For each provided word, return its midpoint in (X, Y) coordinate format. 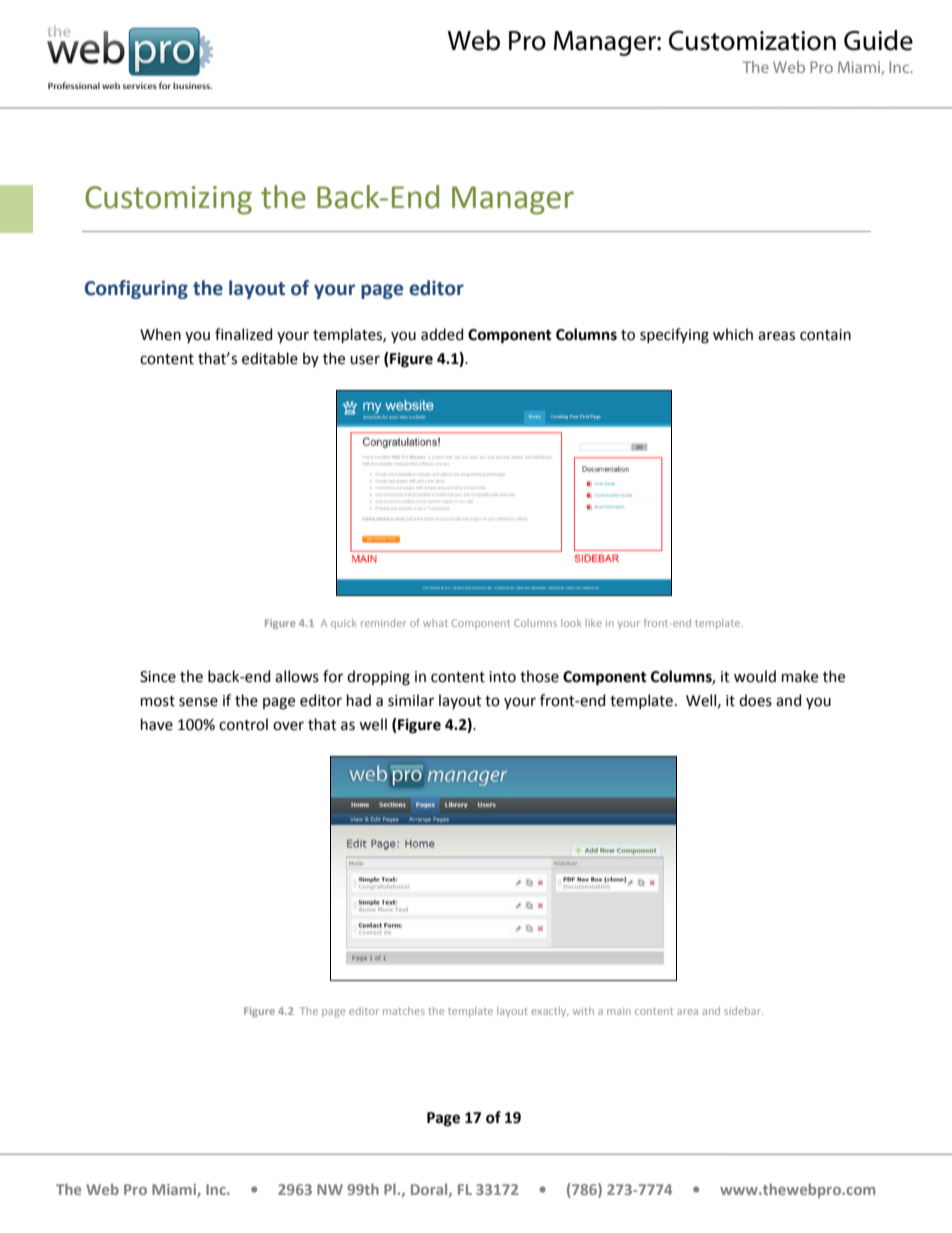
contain (825, 335)
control (243, 724)
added (442, 334)
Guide (878, 40)
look (571, 623)
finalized (243, 334)
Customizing (168, 200)
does (755, 700)
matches (404, 1011)
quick (344, 624)
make (800, 676)
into (502, 677)
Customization (752, 41)
